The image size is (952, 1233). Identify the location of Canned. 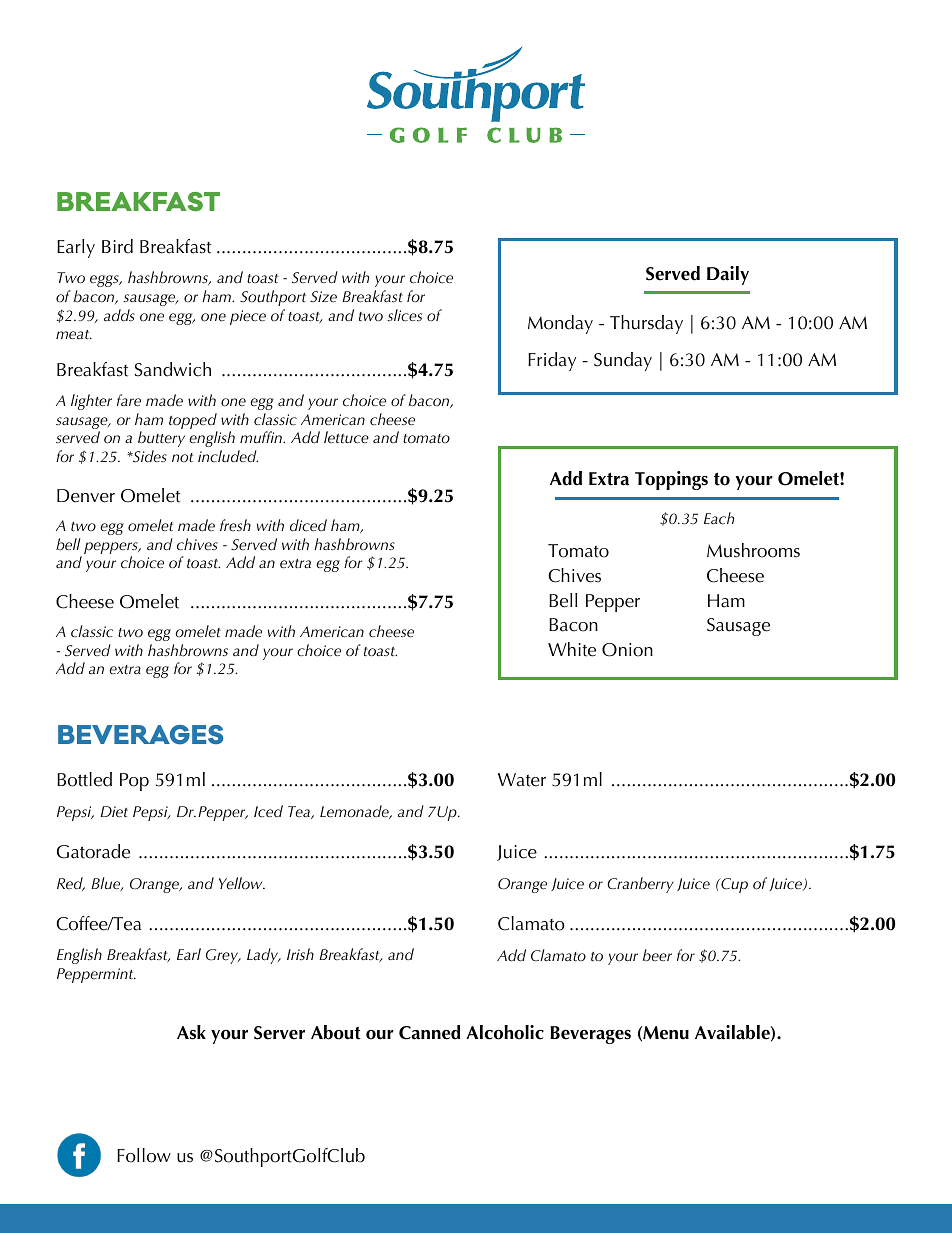
(429, 1032).
